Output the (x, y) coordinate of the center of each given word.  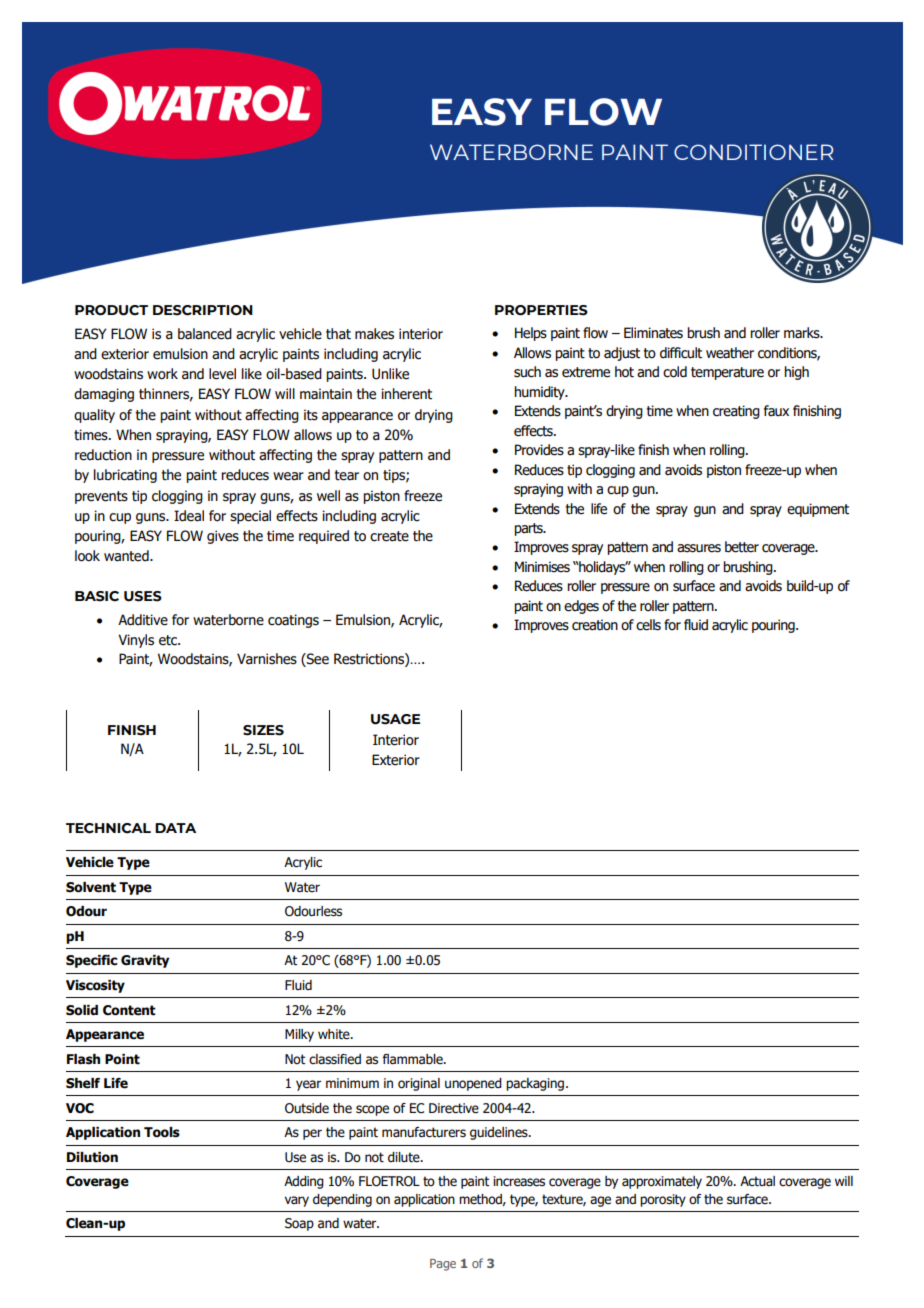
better (742, 547)
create (389, 536)
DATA (175, 828)
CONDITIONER (753, 152)
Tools (162, 1132)
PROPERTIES (541, 310)
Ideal (189, 516)
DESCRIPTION (203, 310)
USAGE (395, 719)
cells (648, 625)
